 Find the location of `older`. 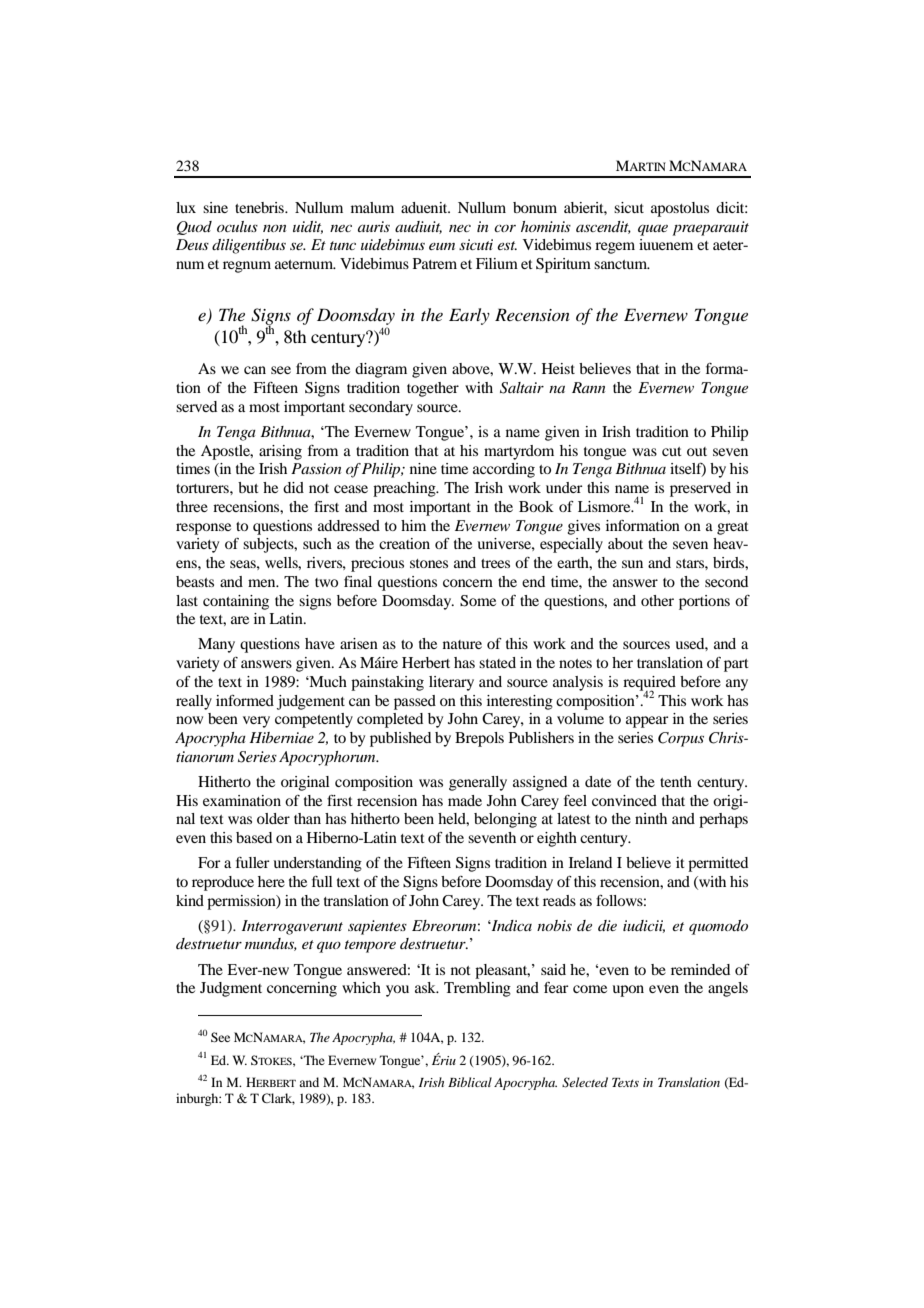

older is located at coordinates (273, 818).
